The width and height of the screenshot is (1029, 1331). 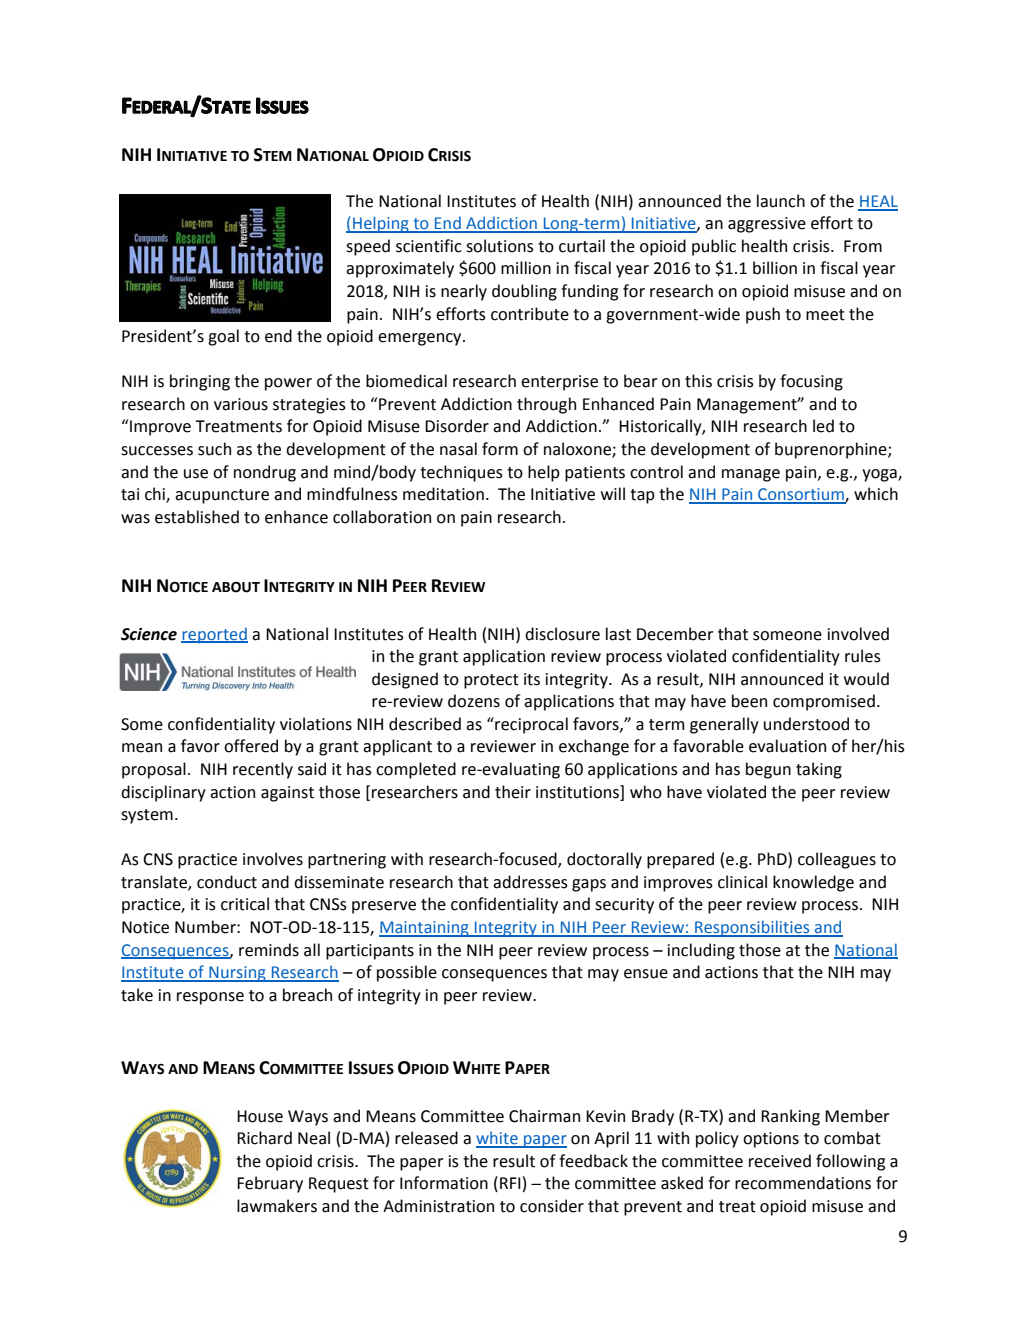 What do you see at coordinates (368, 247) in the screenshot?
I see `speed` at bounding box center [368, 247].
